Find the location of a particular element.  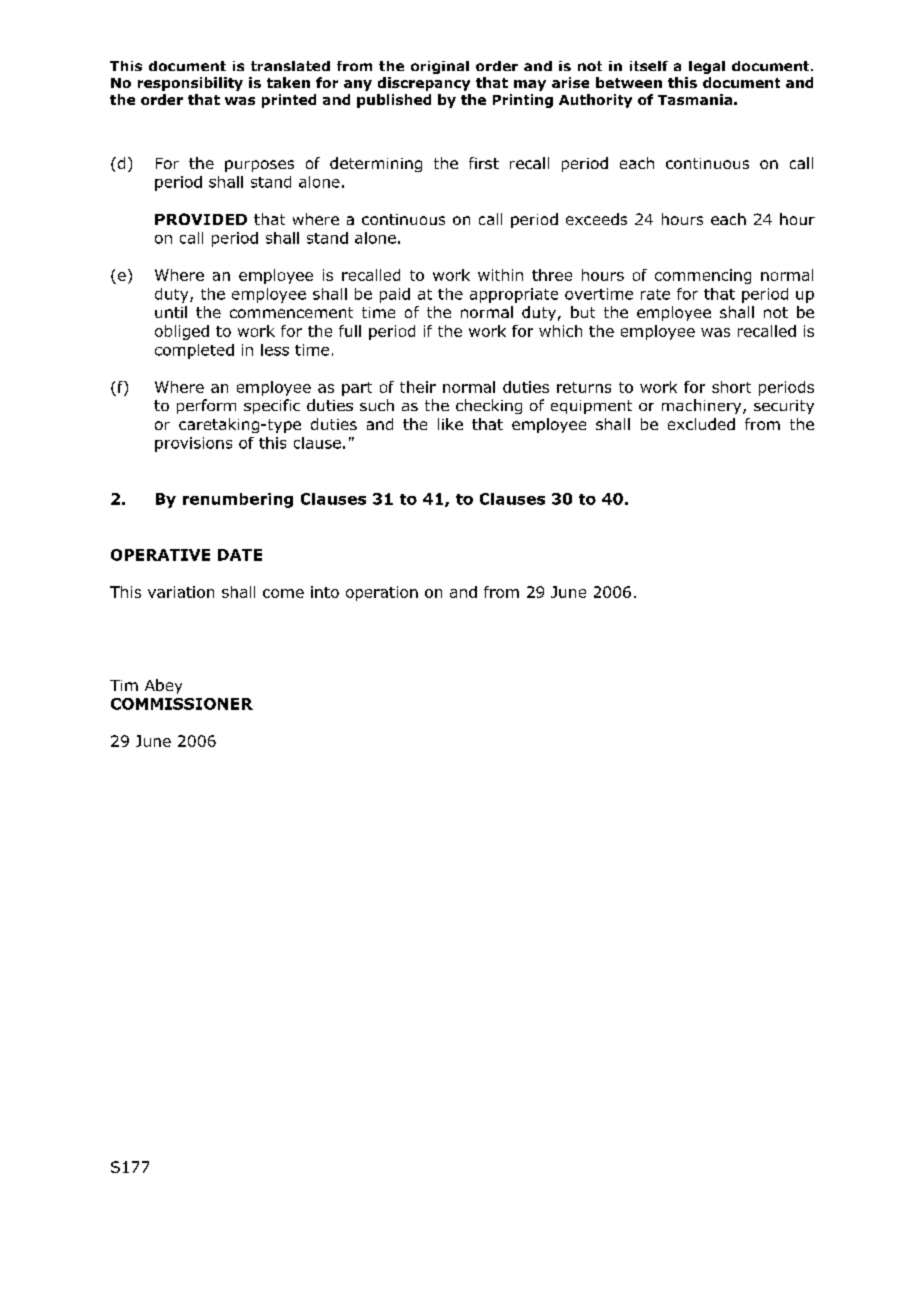

commencing is located at coordinates (703, 276).
